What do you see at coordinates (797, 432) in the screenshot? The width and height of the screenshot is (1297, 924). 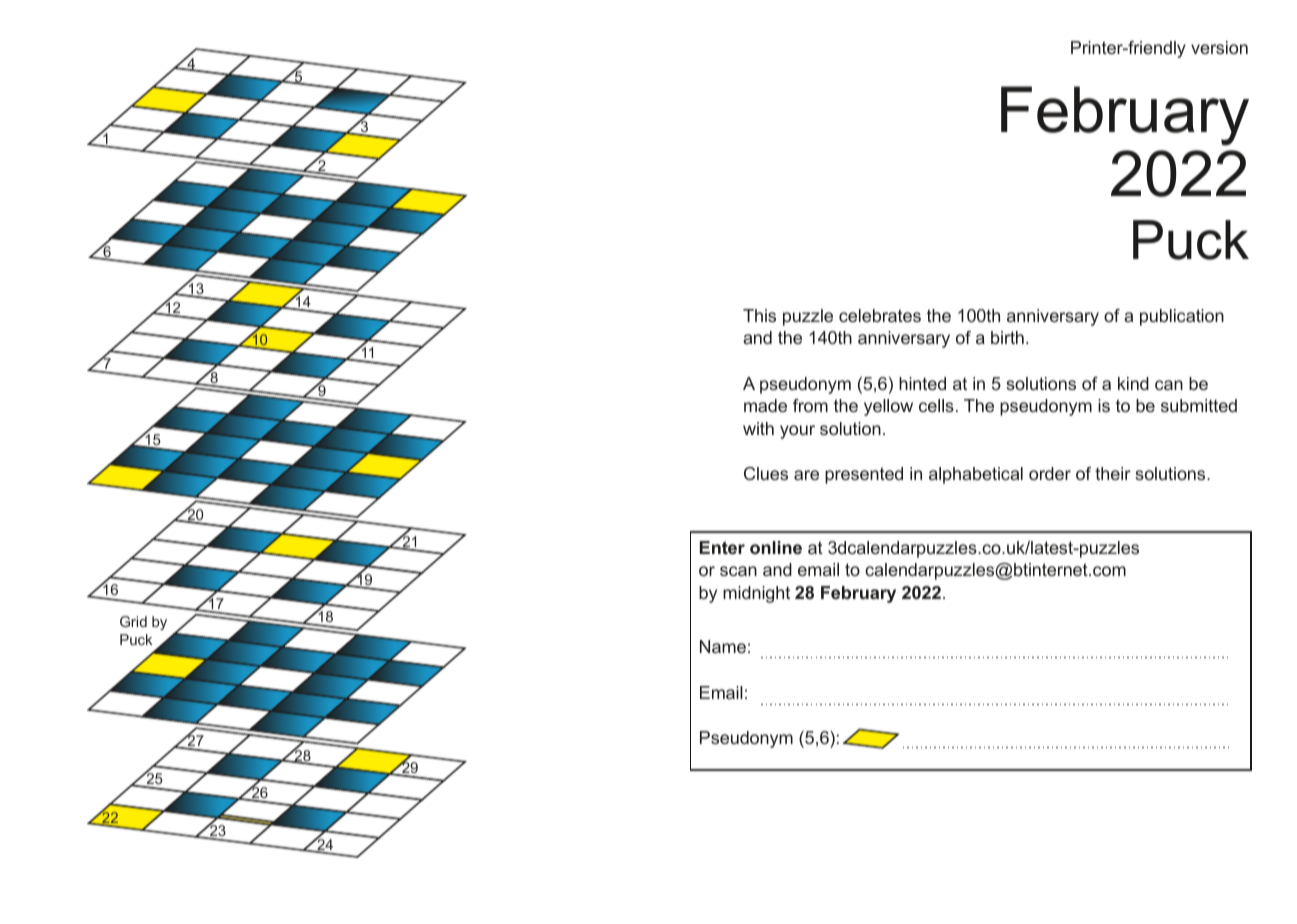 I see `your` at bounding box center [797, 432].
